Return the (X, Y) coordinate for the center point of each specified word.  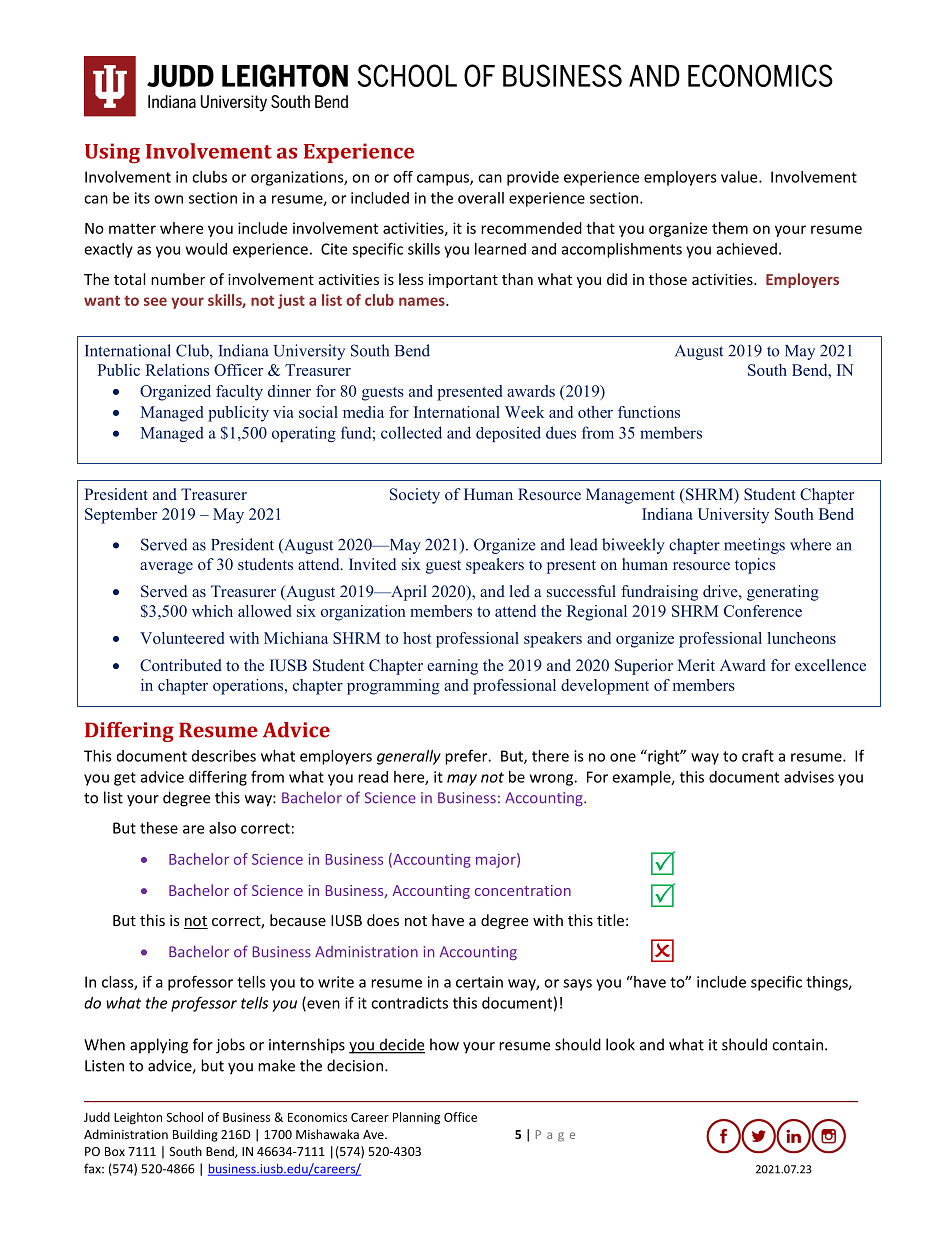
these (159, 828)
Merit (696, 665)
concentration (523, 890)
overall (481, 198)
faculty (239, 393)
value (740, 177)
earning (452, 667)
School (184, 1117)
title (610, 920)
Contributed (181, 665)
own (168, 199)
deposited (508, 434)
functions (649, 412)
